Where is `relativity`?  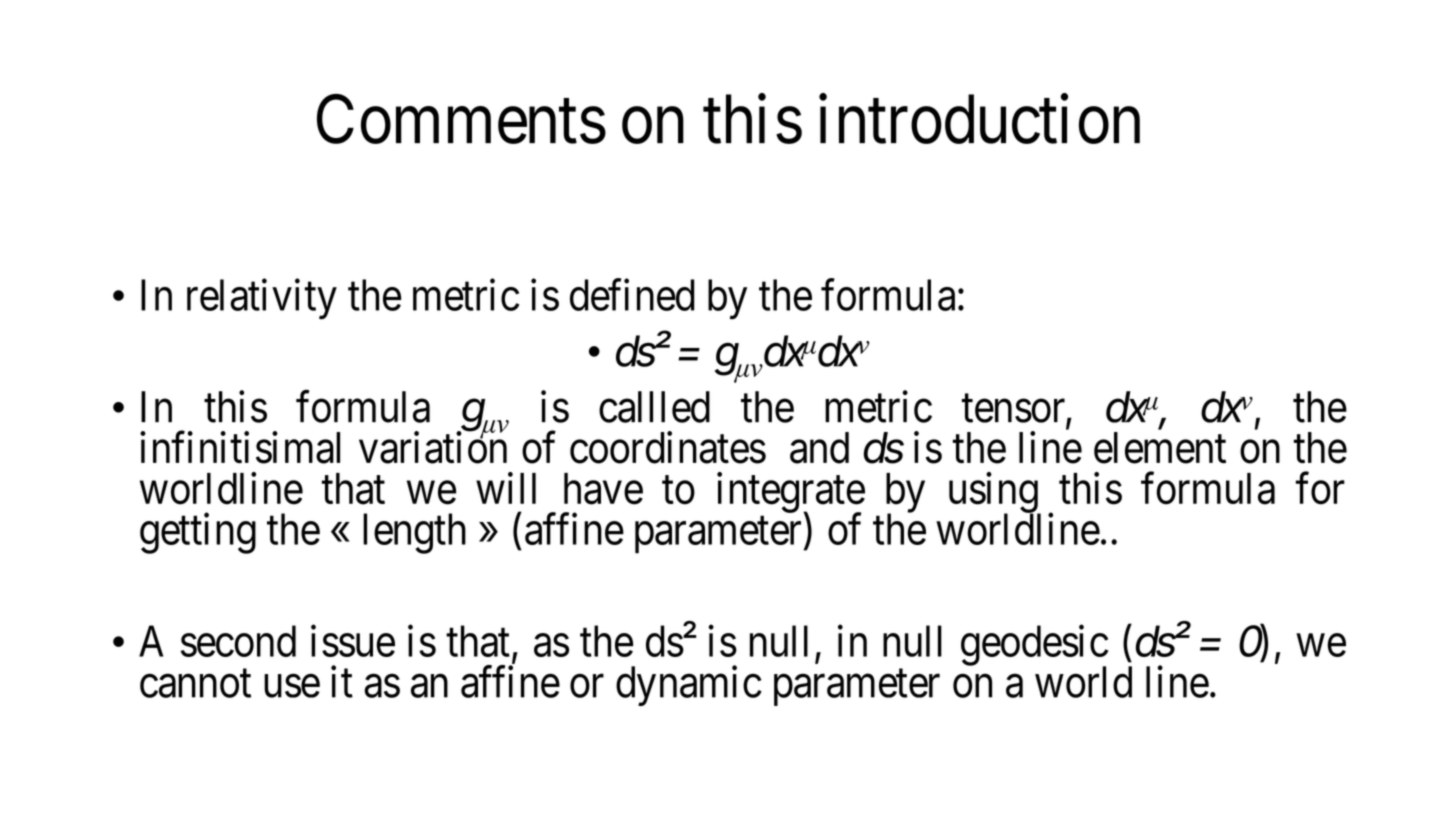
relativity is located at coordinates (262, 299).
